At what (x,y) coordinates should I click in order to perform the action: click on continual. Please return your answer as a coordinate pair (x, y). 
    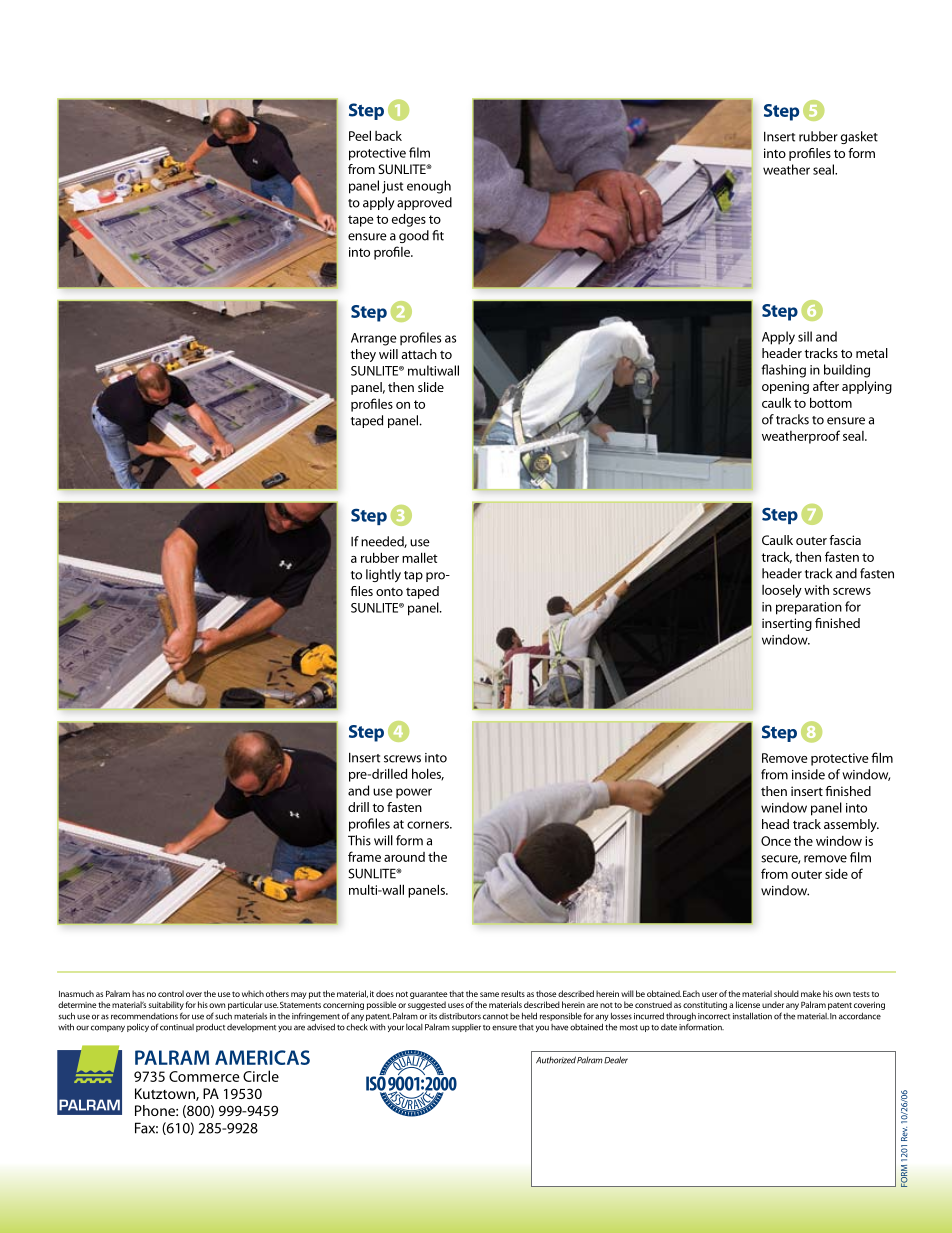
    Looking at the image, I should click on (177, 1027).
